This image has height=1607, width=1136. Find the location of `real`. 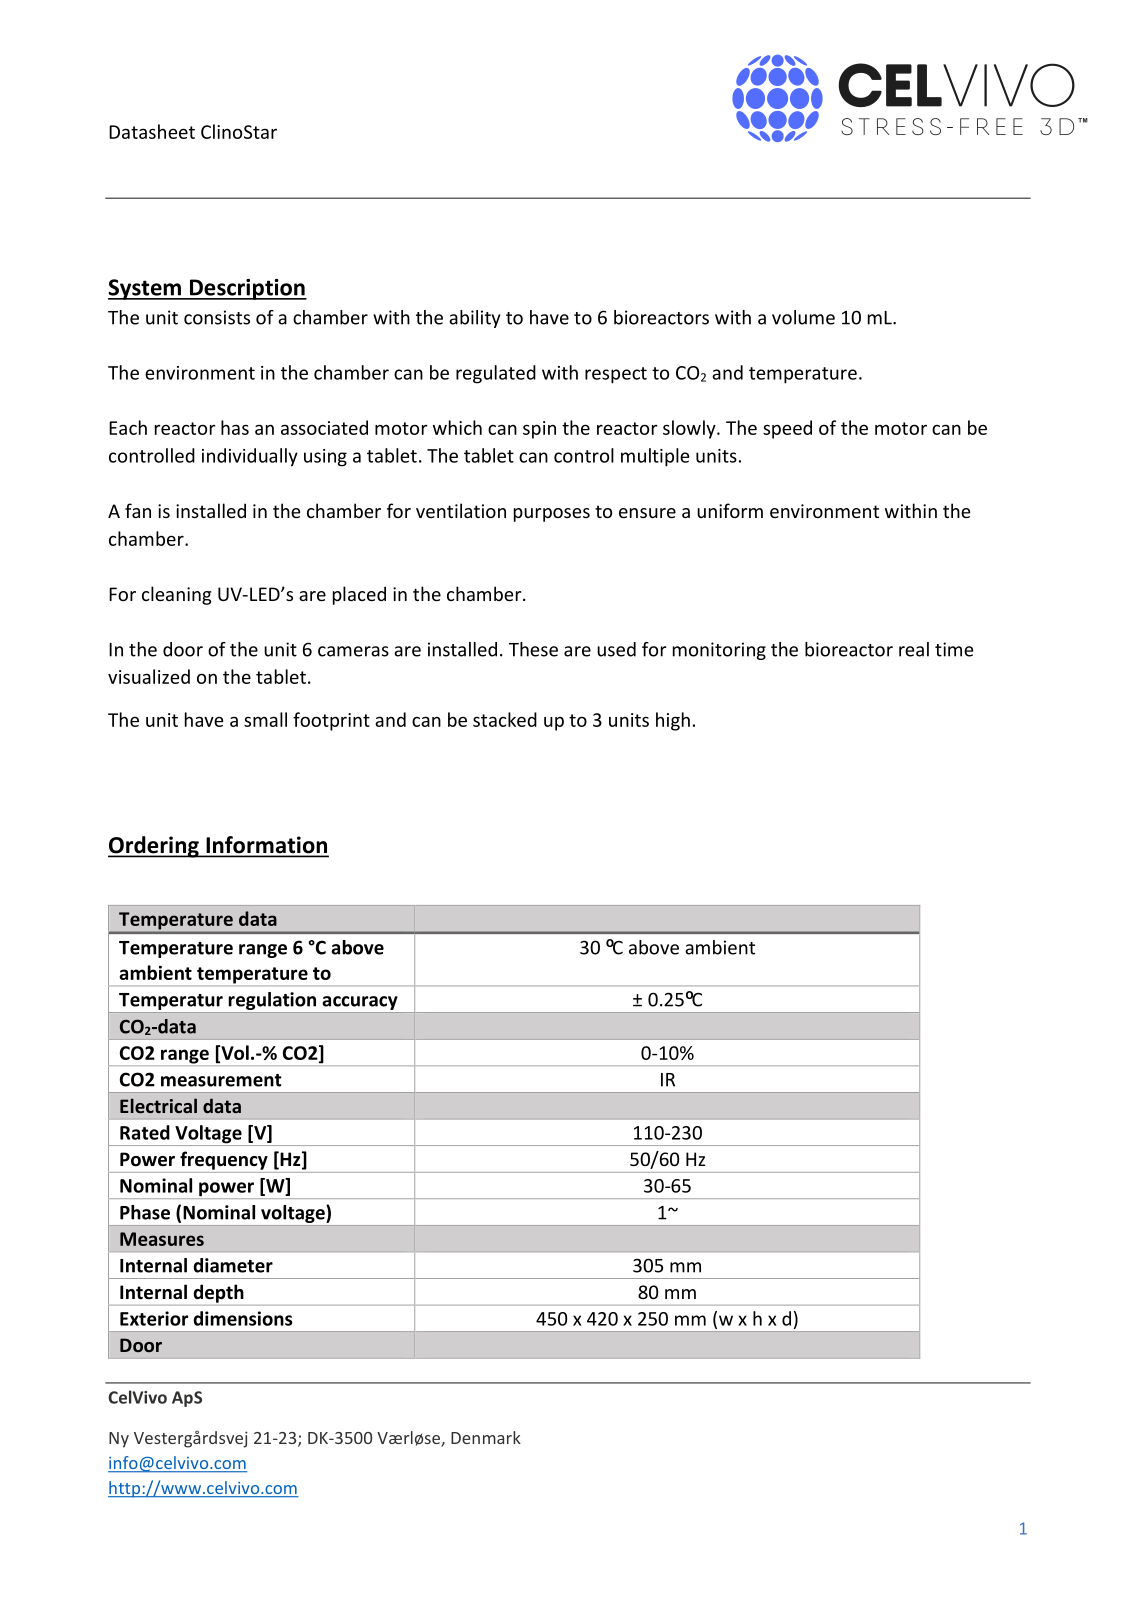

real is located at coordinates (914, 649).
